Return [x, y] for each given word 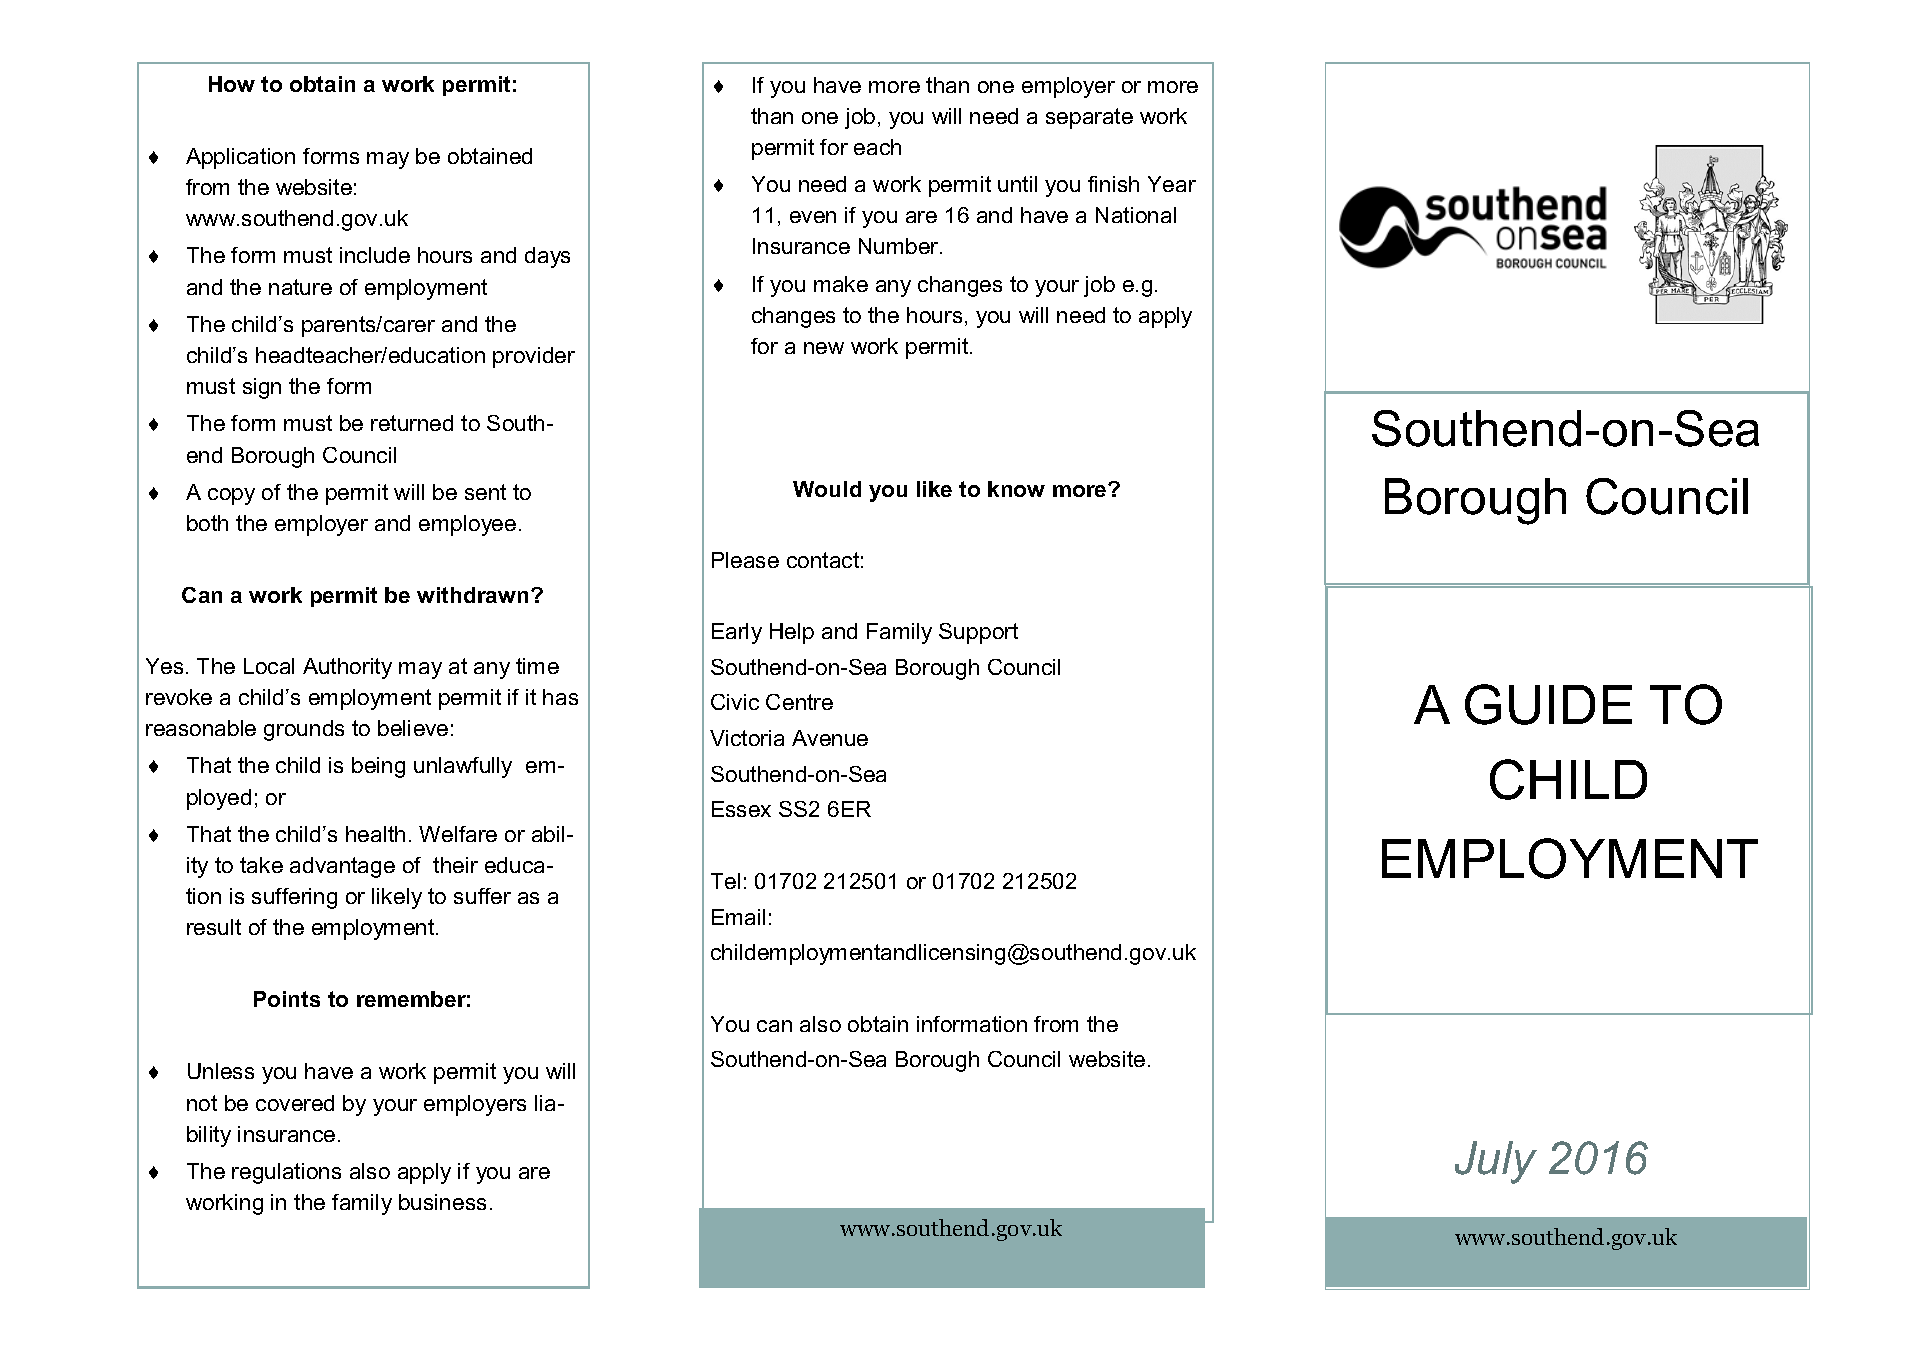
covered [295, 1103]
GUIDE [1548, 704]
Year [1172, 184]
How [232, 84]
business [442, 1202]
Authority [347, 668]
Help [792, 633]
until [1017, 184]
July [1496, 1162]
